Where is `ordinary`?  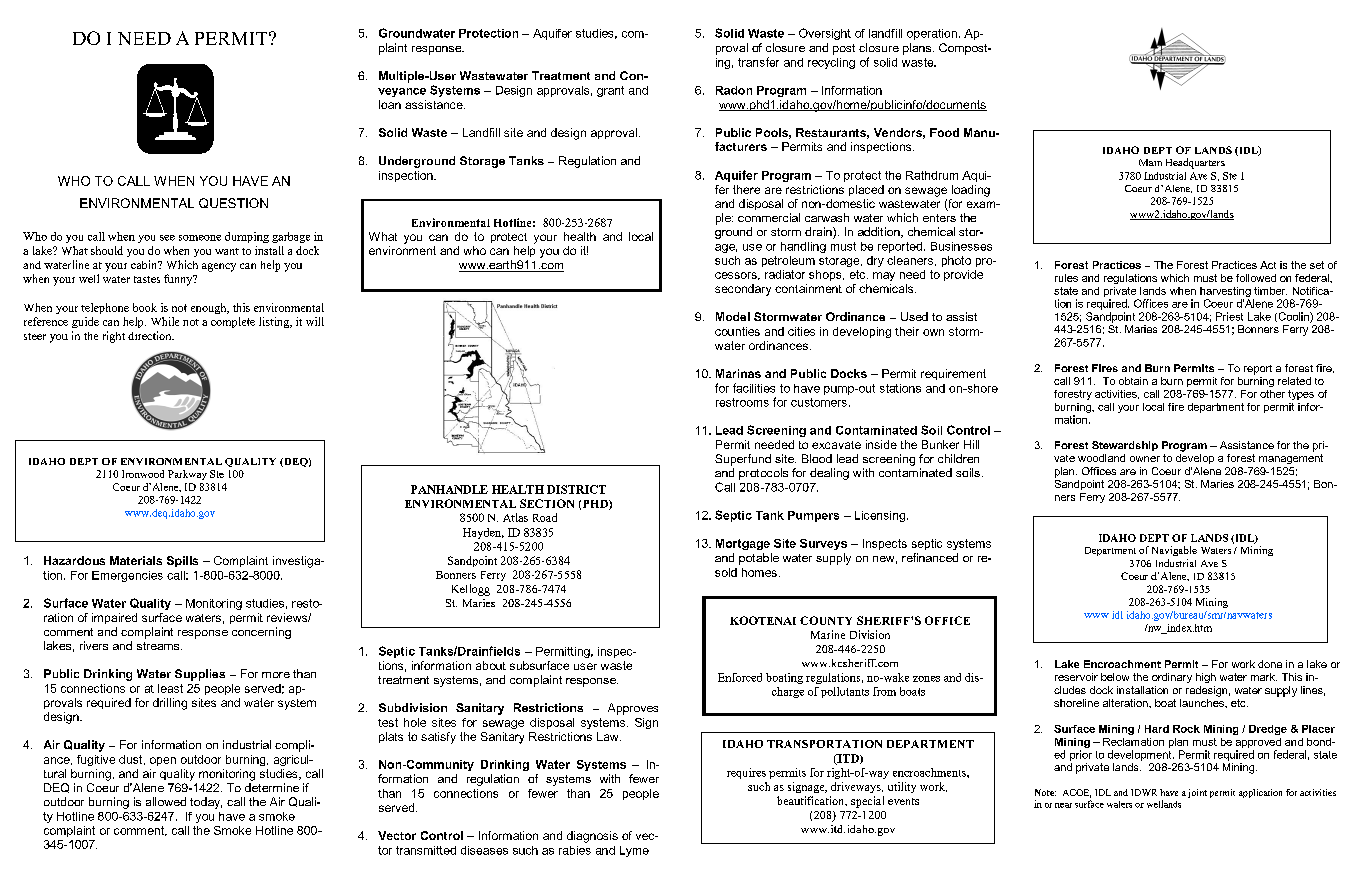 ordinary is located at coordinates (1172, 678).
